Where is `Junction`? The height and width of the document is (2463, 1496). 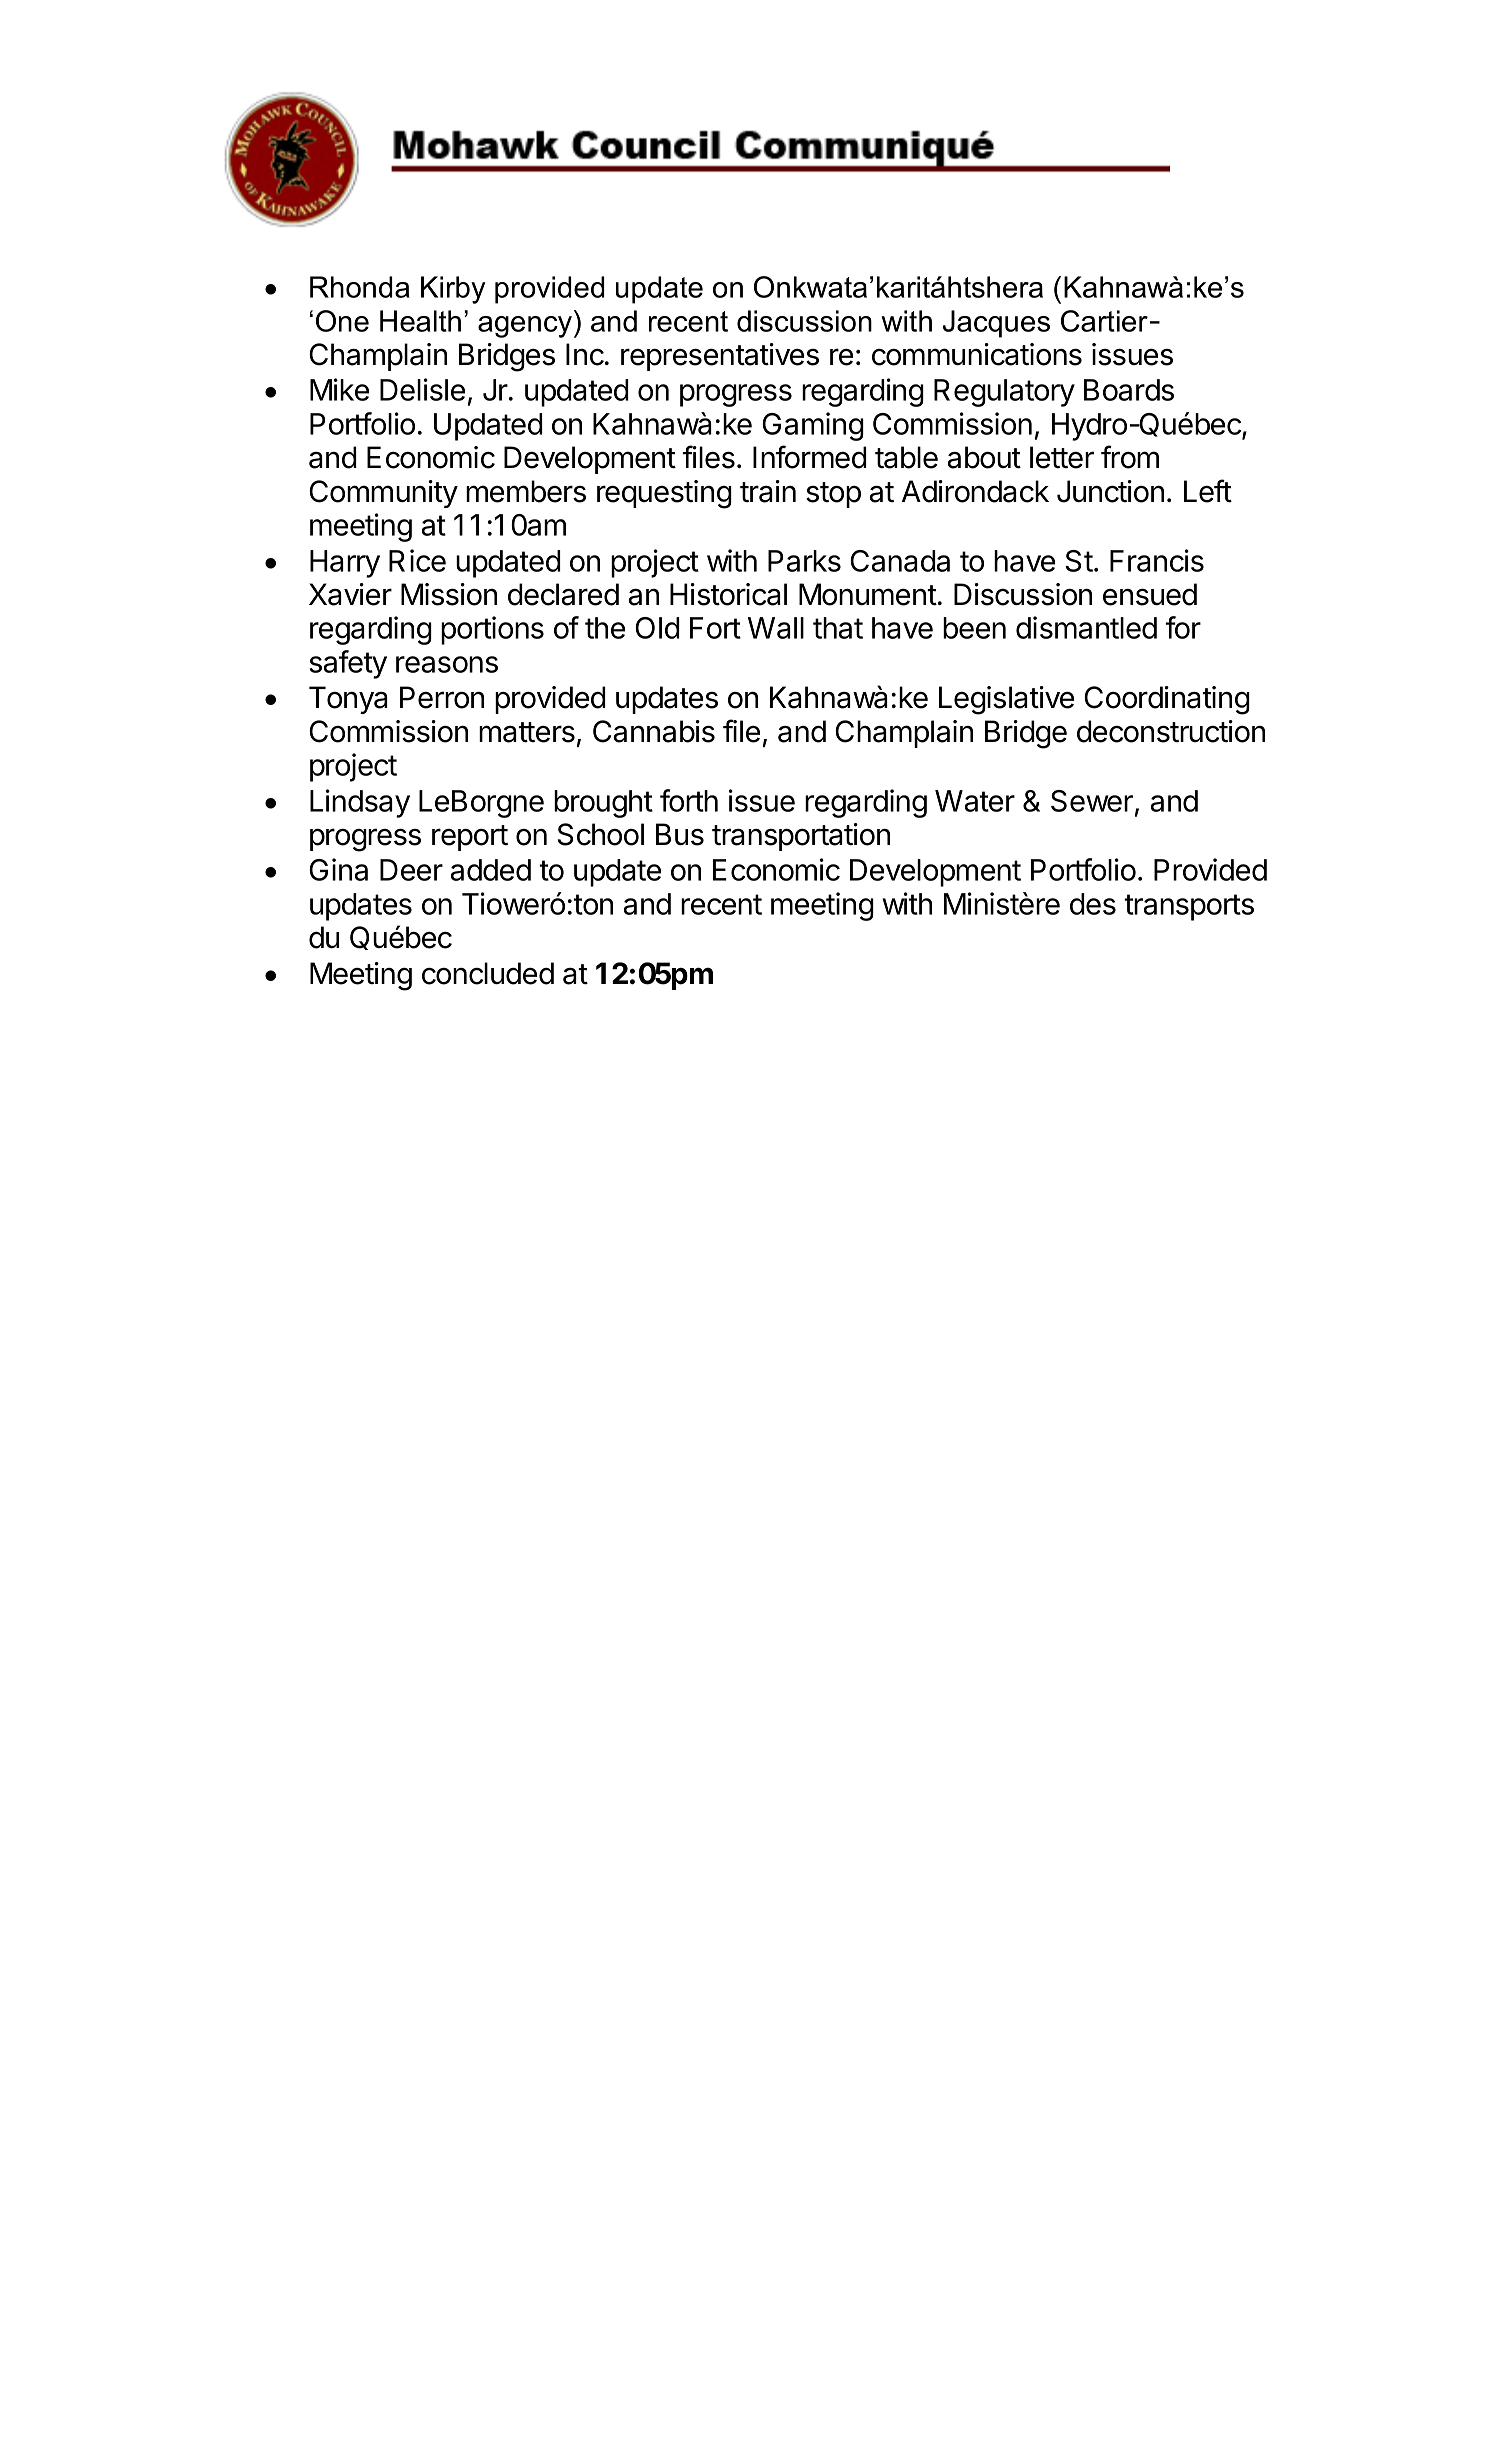 Junction is located at coordinates (1110, 491).
